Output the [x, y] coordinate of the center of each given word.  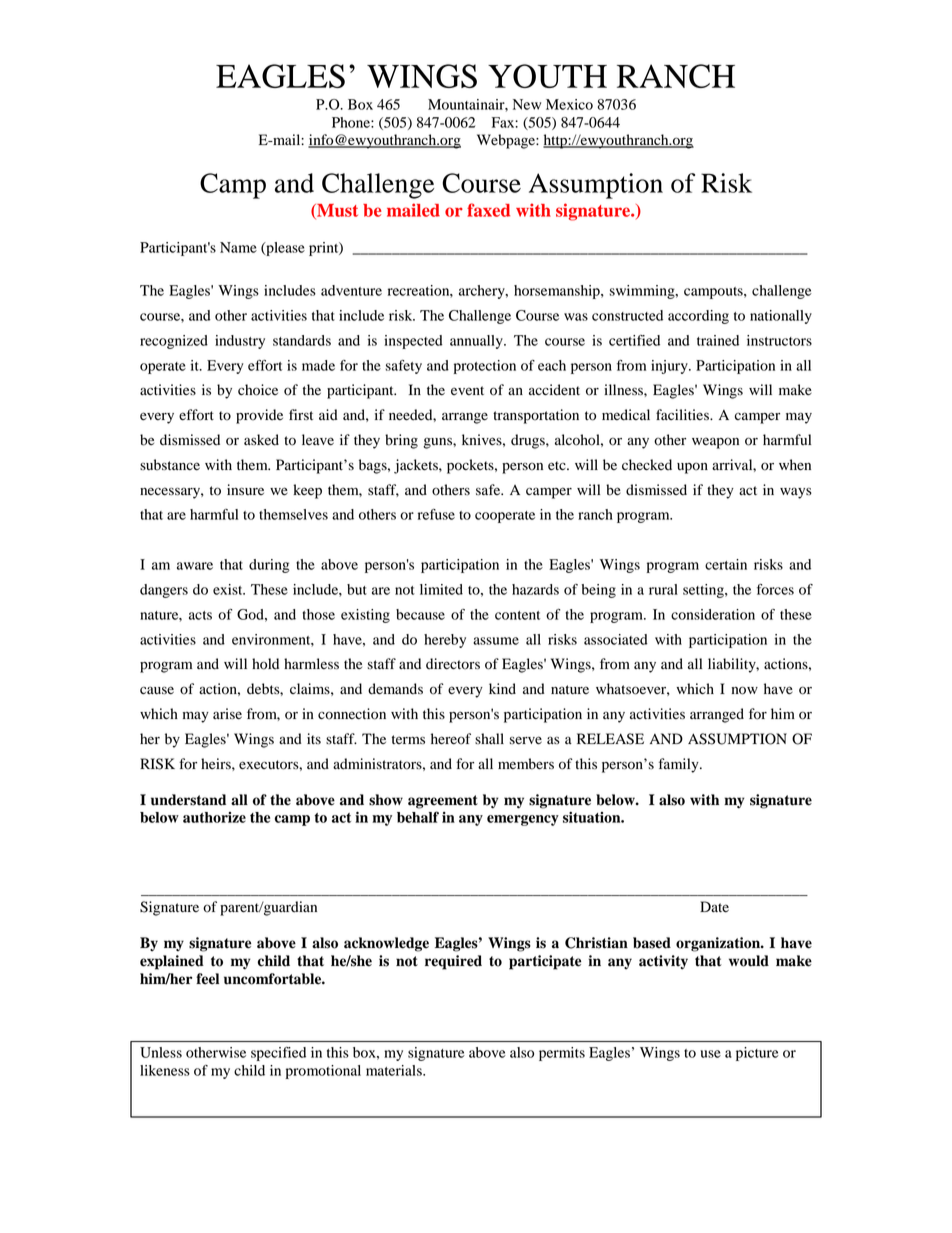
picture [757, 1054]
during [269, 566]
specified [278, 1054]
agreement [443, 802]
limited [441, 589]
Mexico [569, 104]
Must [336, 211]
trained [718, 340]
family [680, 765]
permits [562, 1054]
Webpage [507, 141]
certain [726, 564]
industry [240, 342]
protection [485, 367]
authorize [214, 817]
